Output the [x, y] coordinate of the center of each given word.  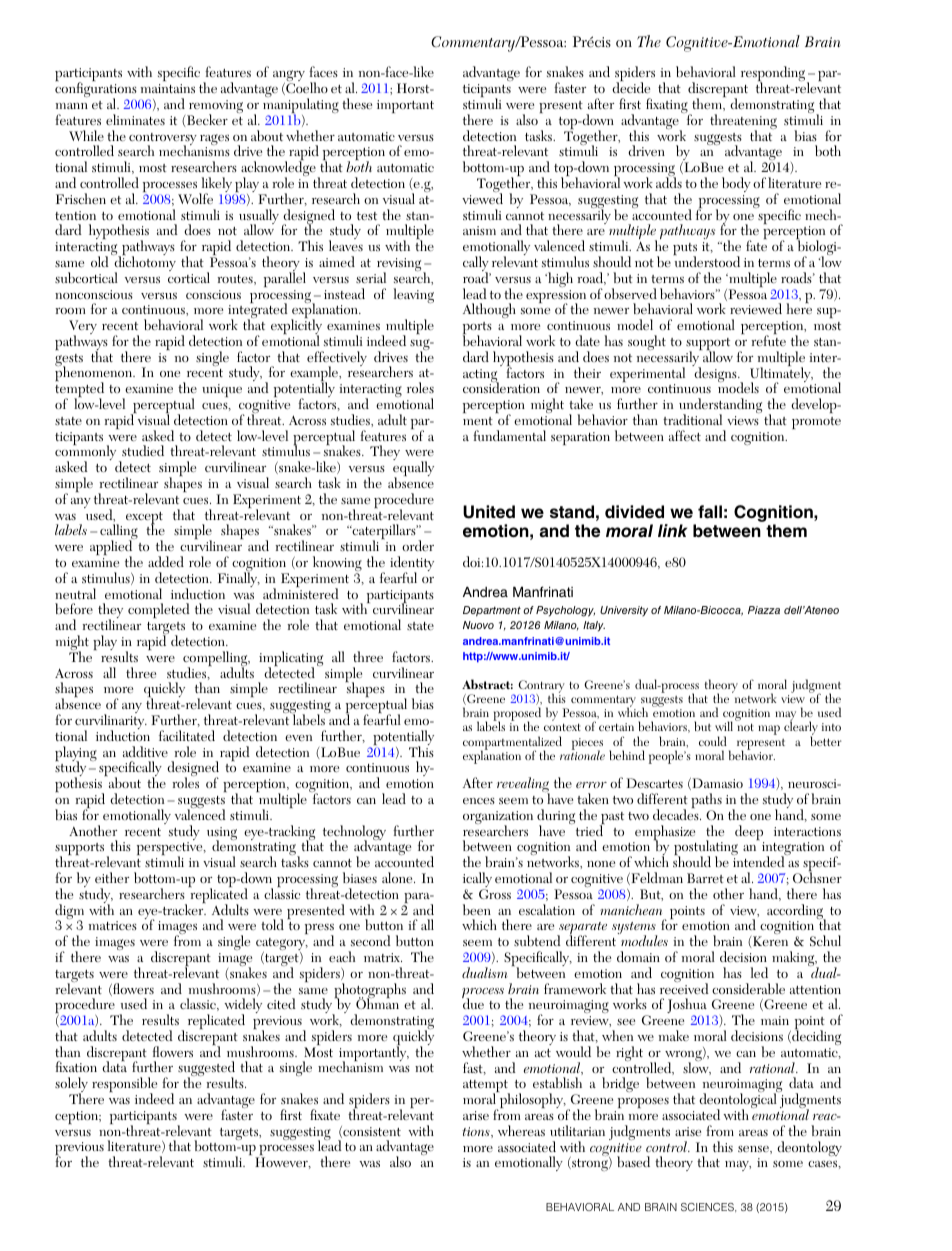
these [357, 103]
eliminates [135, 119]
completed [159, 610]
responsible [124, 1086]
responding [774, 75]
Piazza [764, 610]
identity [412, 565]
